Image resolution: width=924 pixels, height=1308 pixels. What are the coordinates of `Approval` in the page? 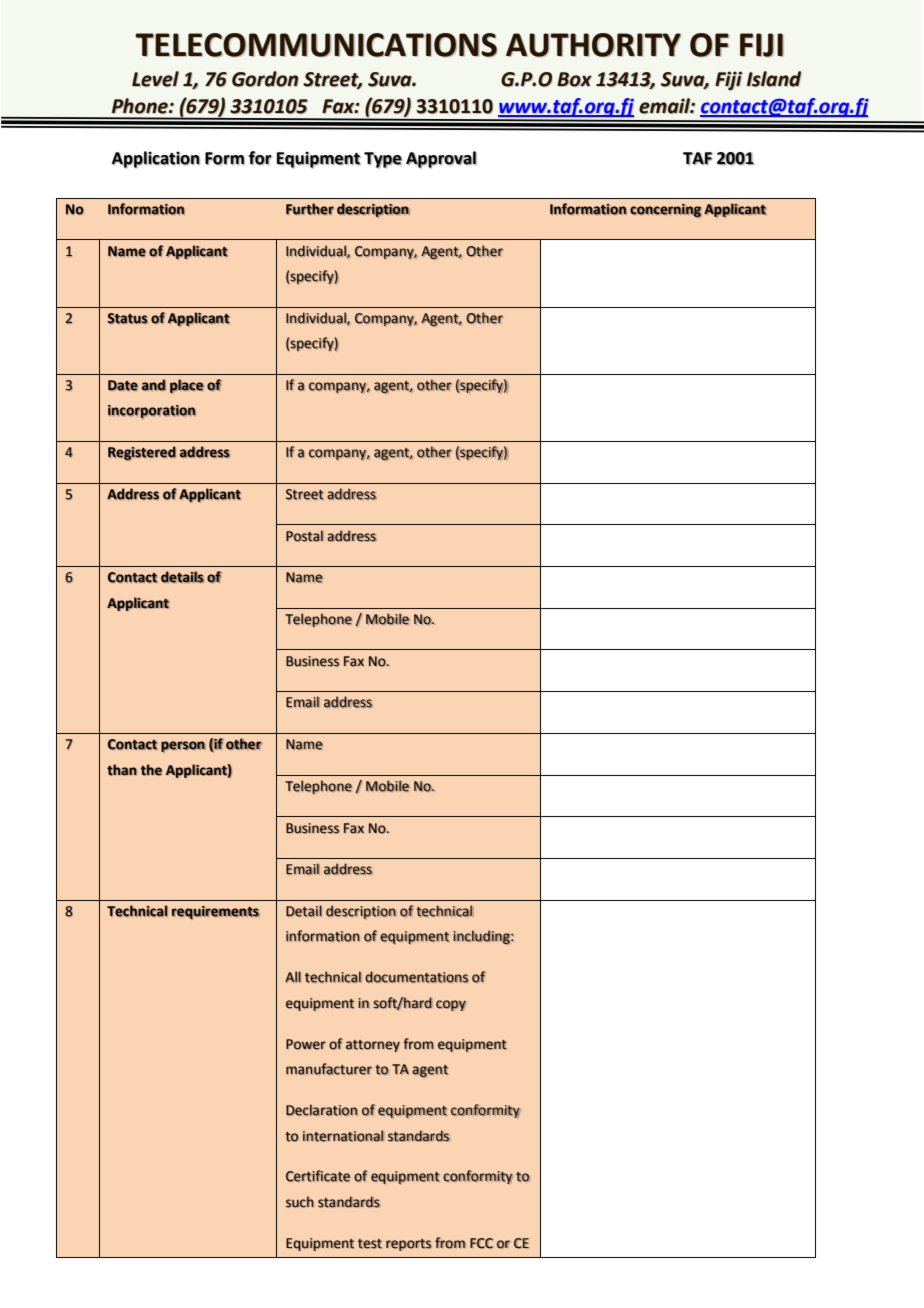 It's located at (441, 159).
